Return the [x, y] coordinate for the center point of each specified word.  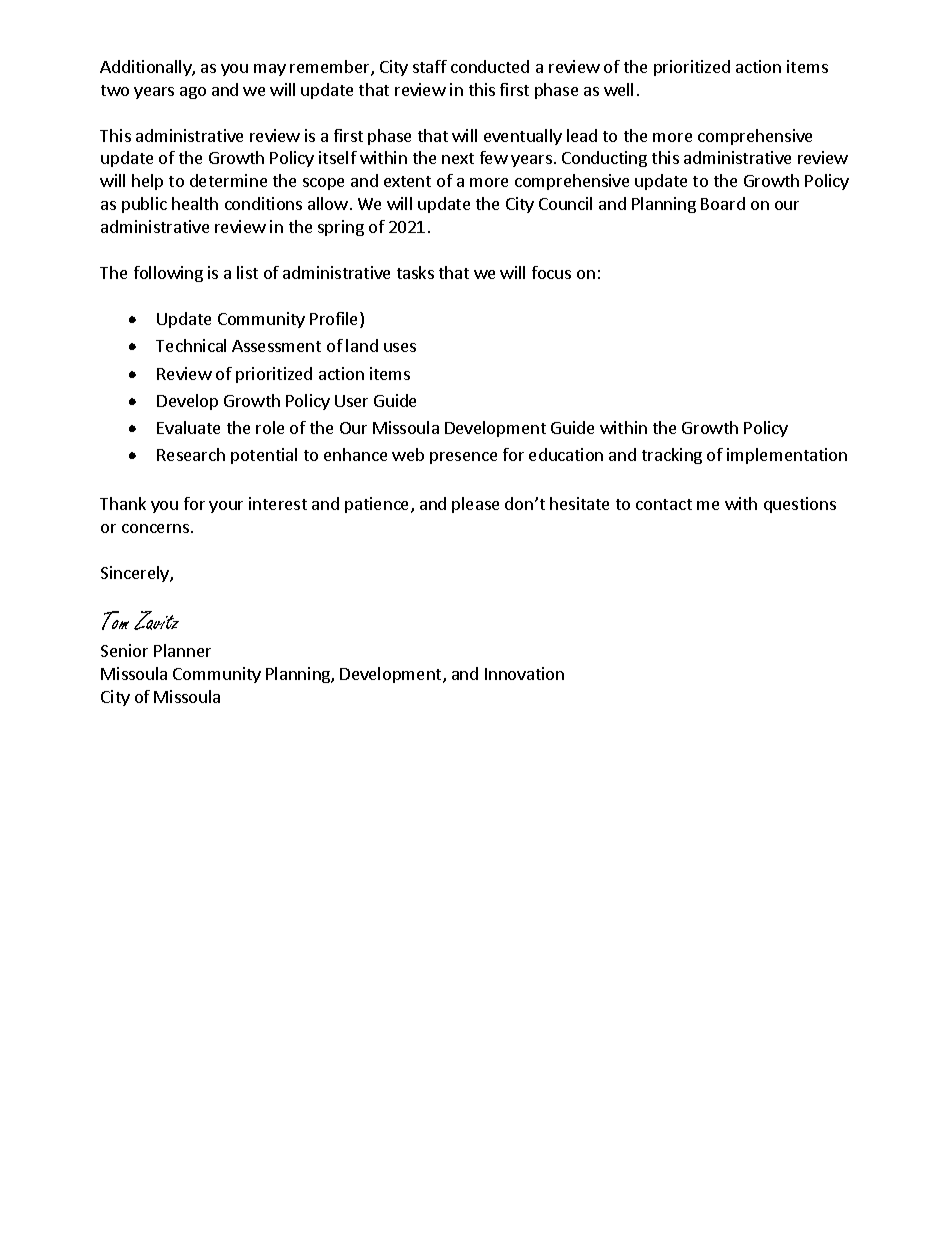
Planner [182, 650]
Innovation [524, 673]
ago [193, 93]
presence [463, 458]
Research [191, 454]
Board [723, 203]
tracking [672, 456]
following [168, 274]
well [618, 89]
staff [430, 66]
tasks [415, 272]
